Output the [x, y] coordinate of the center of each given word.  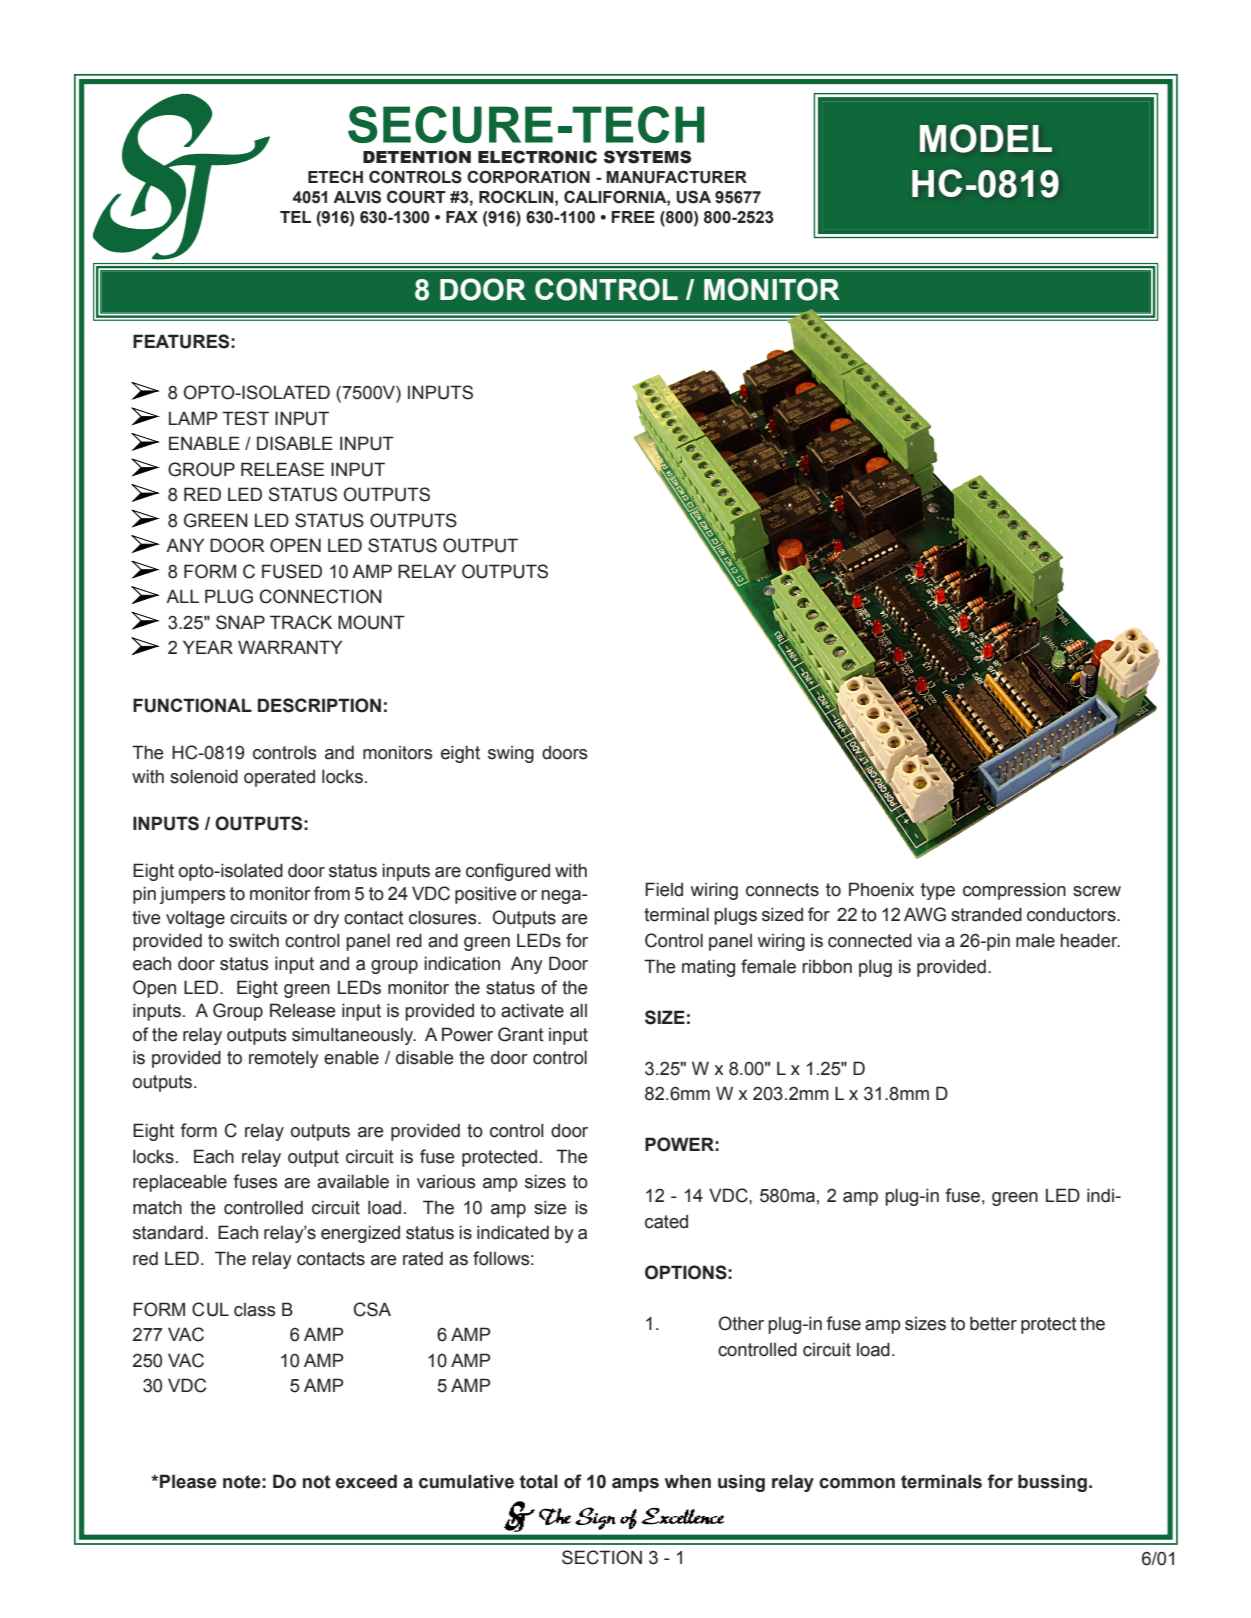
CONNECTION [321, 596]
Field [664, 889]
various [446, 1182]
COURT [416, 197]
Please [188, 1481]
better [993, 1323]
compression [1014, 891]
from [332, 893]
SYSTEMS [647, 157]
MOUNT [371, 622]
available [353, 1181]
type [938, 891]
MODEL [986, 138]
